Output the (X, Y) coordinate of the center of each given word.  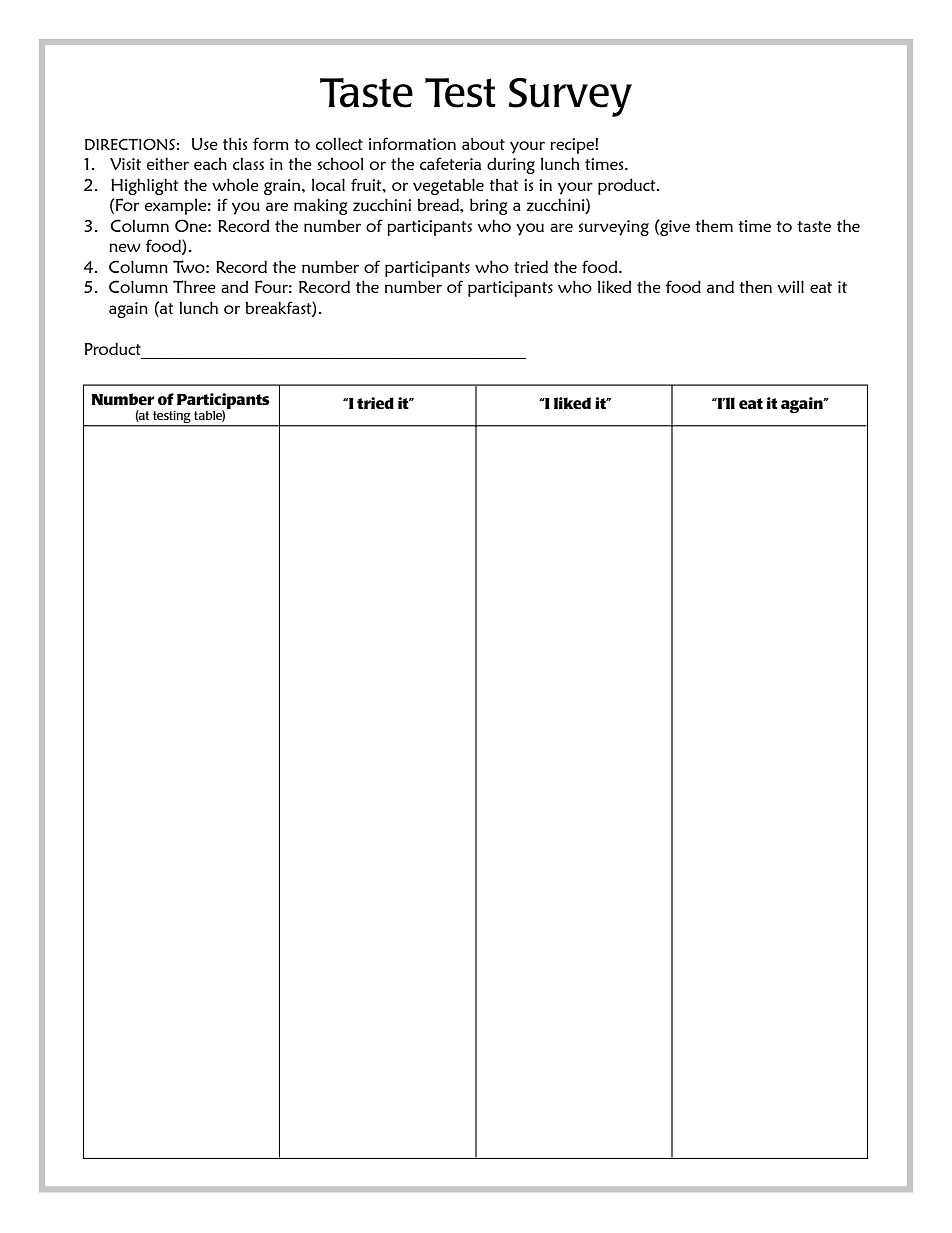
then (755, 286)
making (321, 206)
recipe (573, 146)
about (483, 143)
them (714, 225)
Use (205, 144)
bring (489, 206)
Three (194, 286)
